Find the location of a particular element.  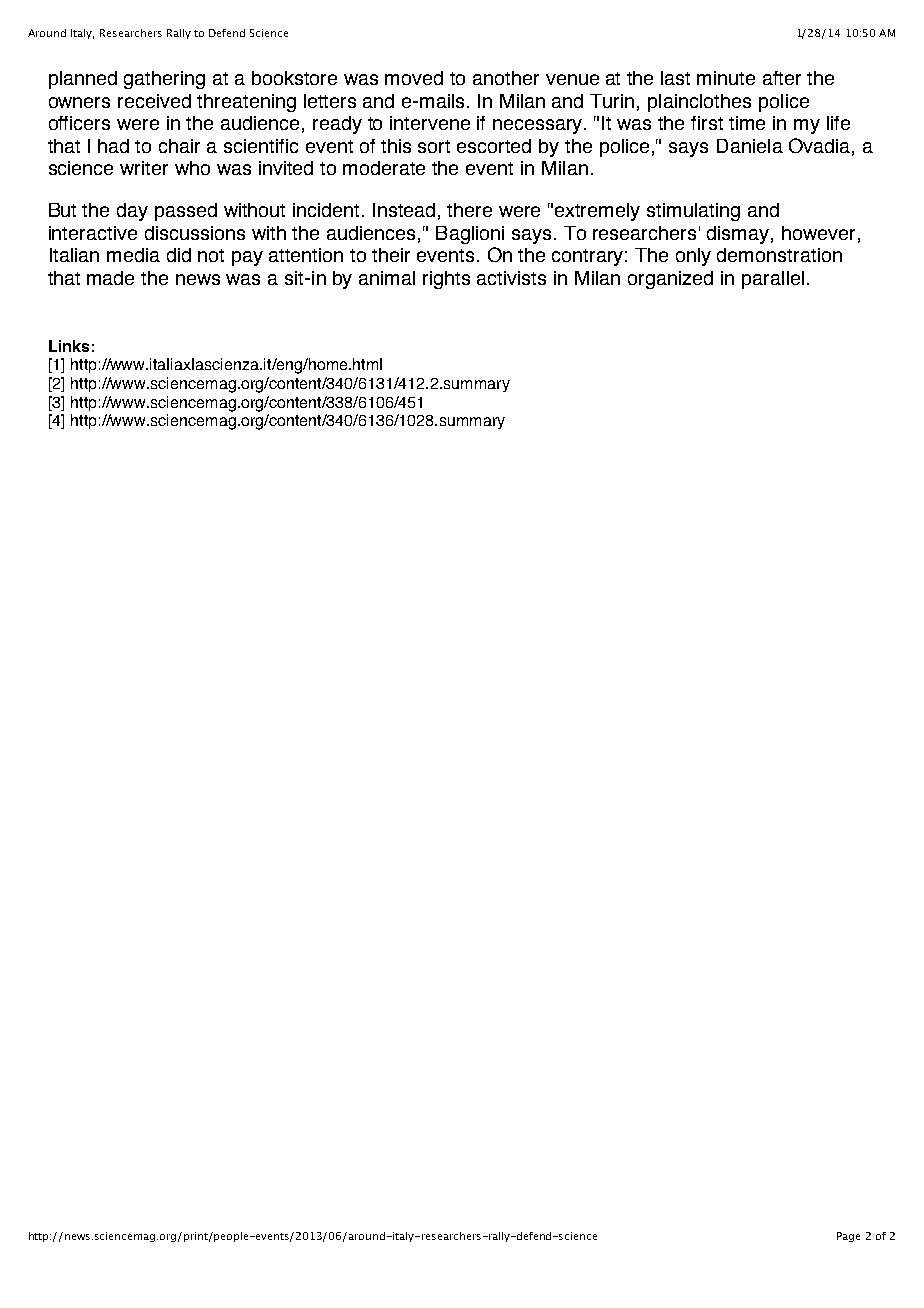

only is located at coordinates (693, 257).
